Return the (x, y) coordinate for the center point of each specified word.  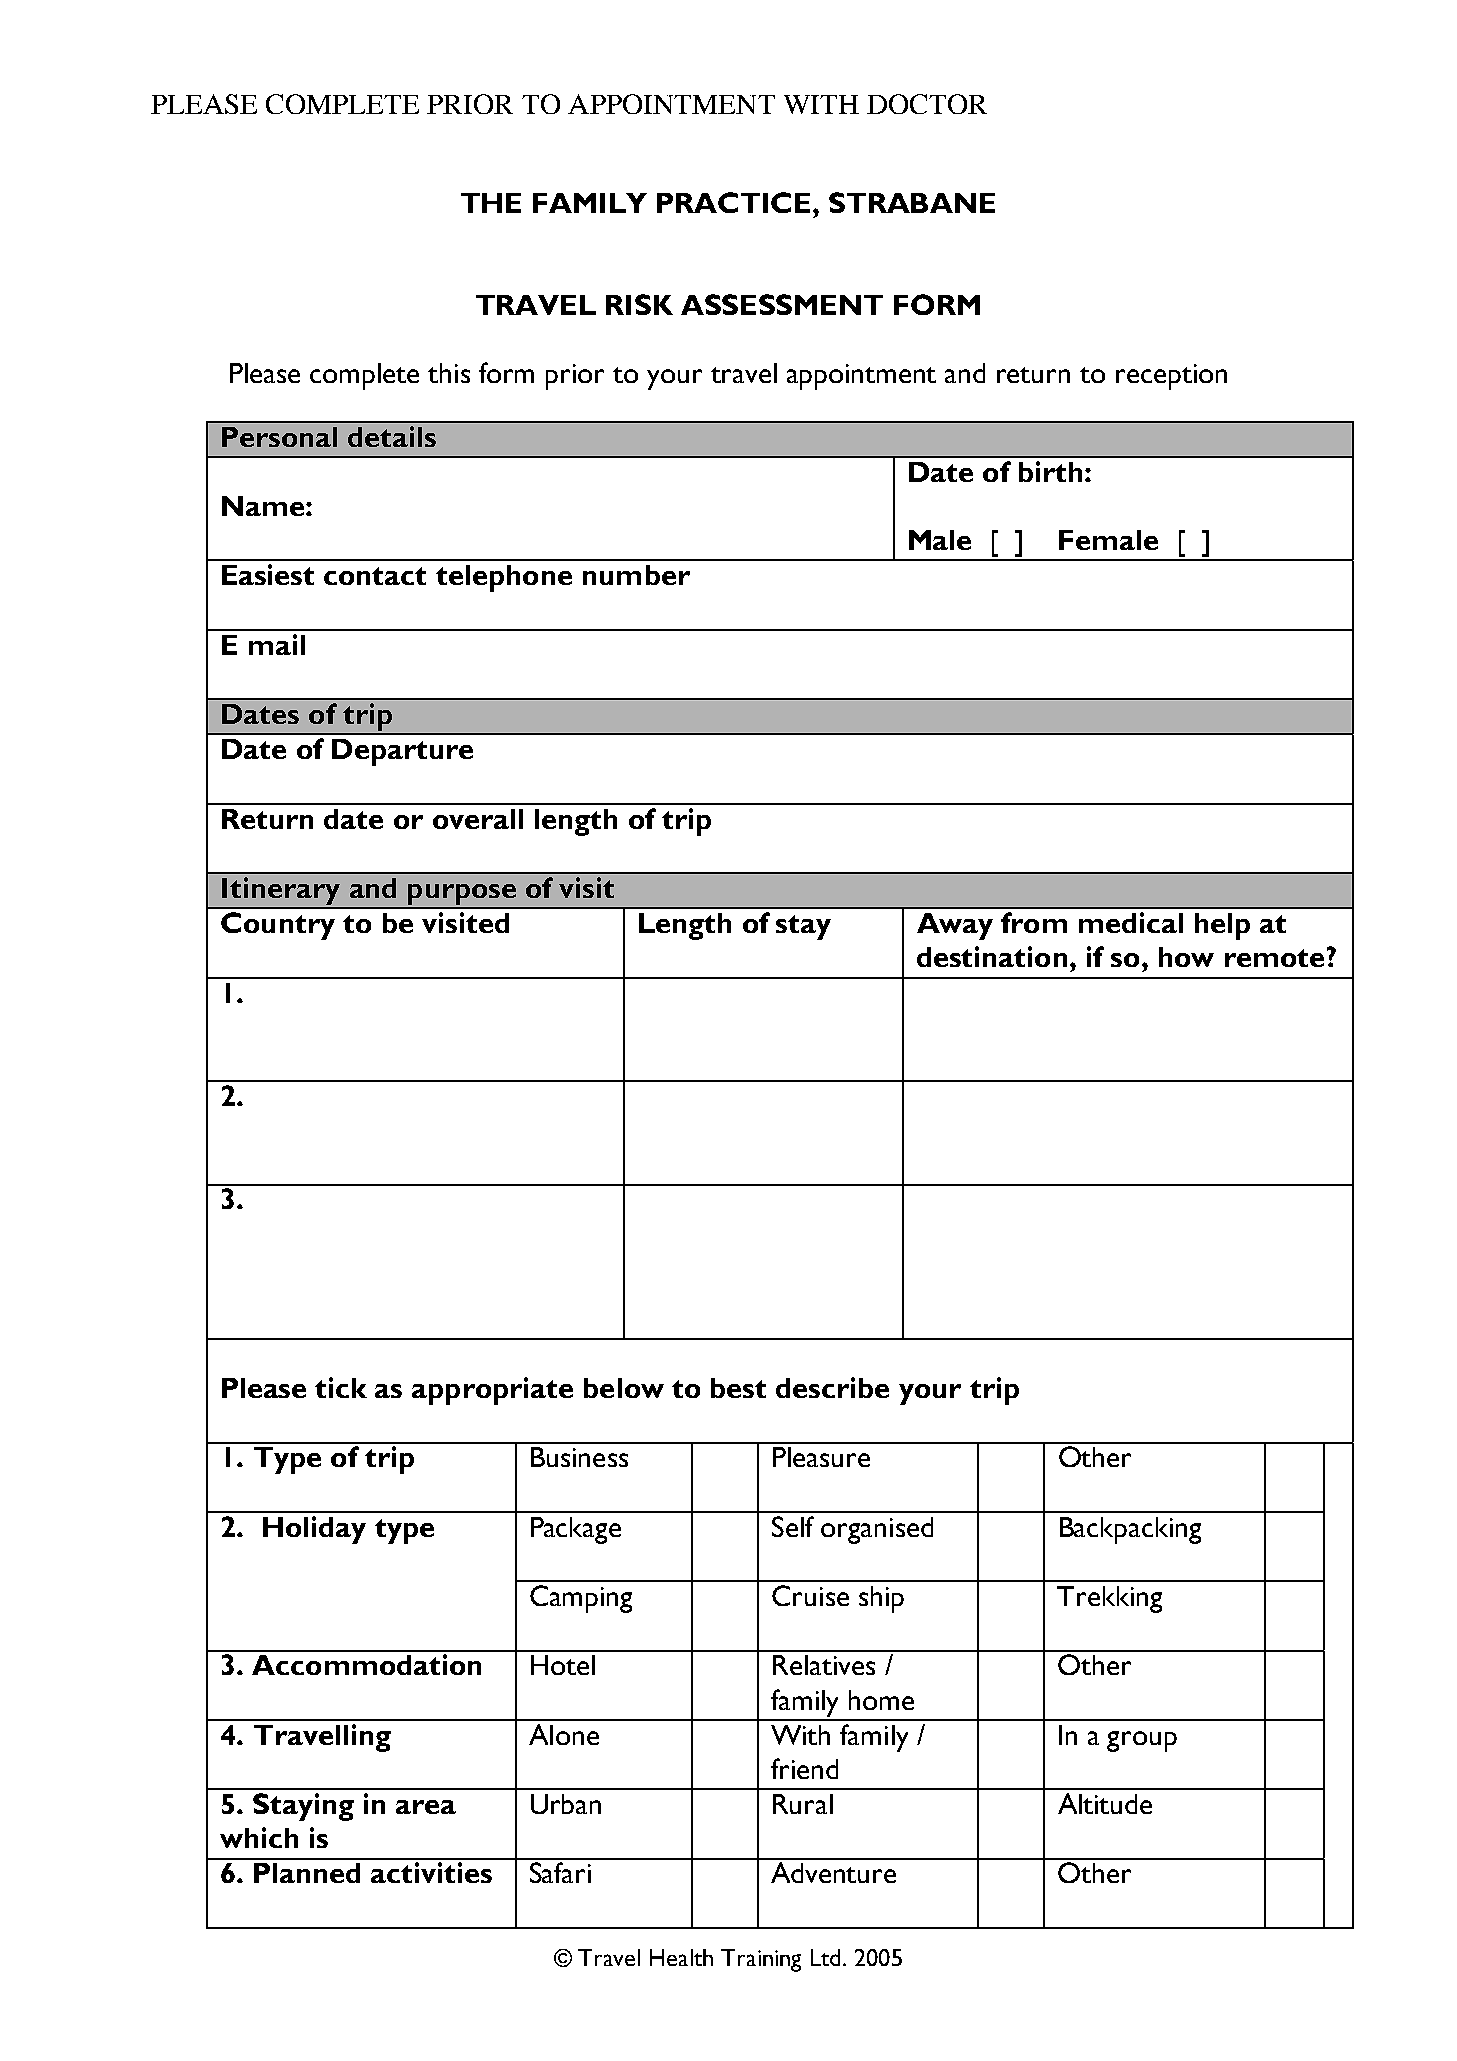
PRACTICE (735, 202)
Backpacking (1130, 1530)
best (738, 1388)
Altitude (1105, 1803)
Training (761, 1960)
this (449, 373)
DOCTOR (927, 104)
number (636, 575)
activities (431, 1872)
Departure (402, 752)
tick (341, 1387)
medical (1131, 922)
